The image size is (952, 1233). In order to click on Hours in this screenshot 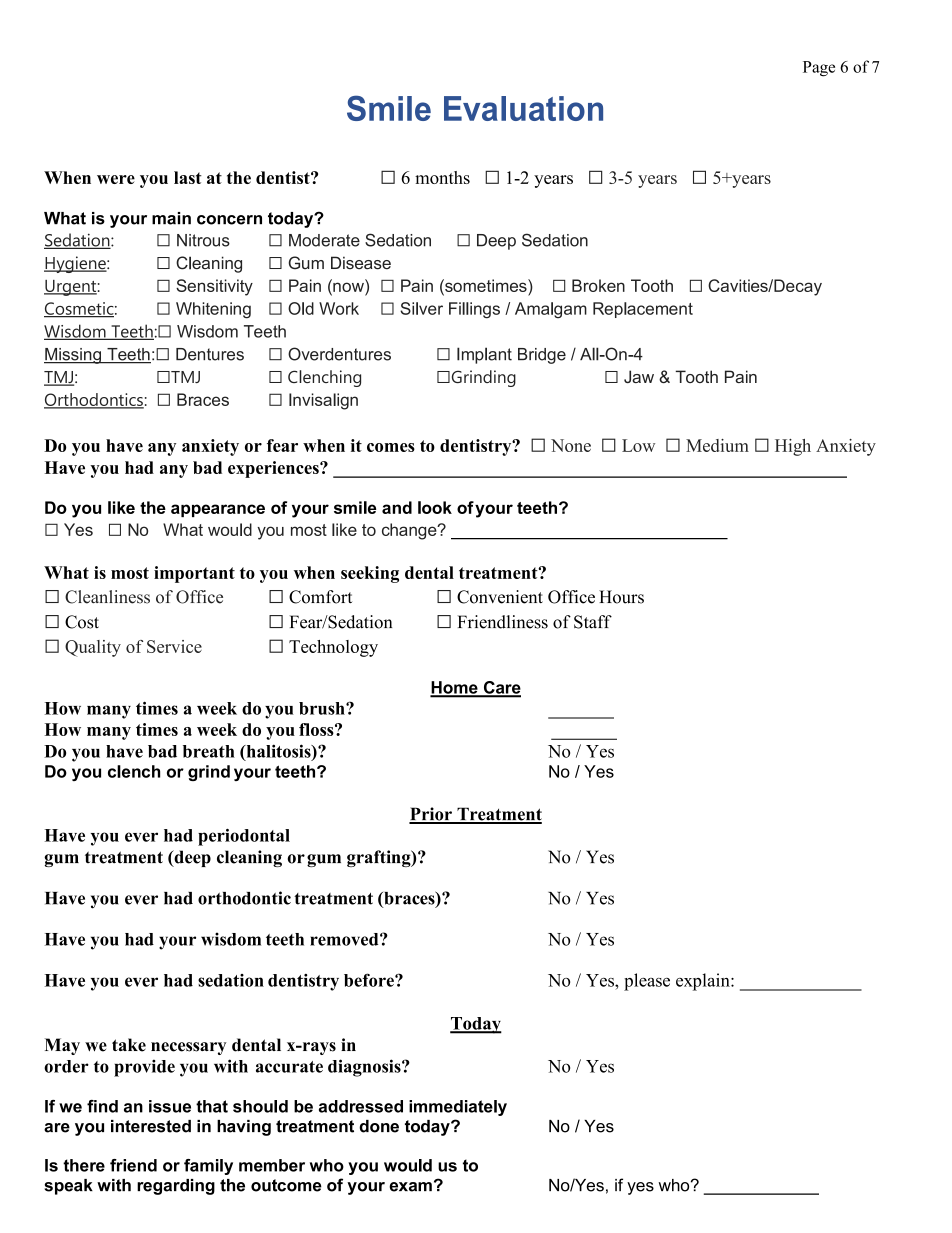, I will do `click(621, 597)`.
